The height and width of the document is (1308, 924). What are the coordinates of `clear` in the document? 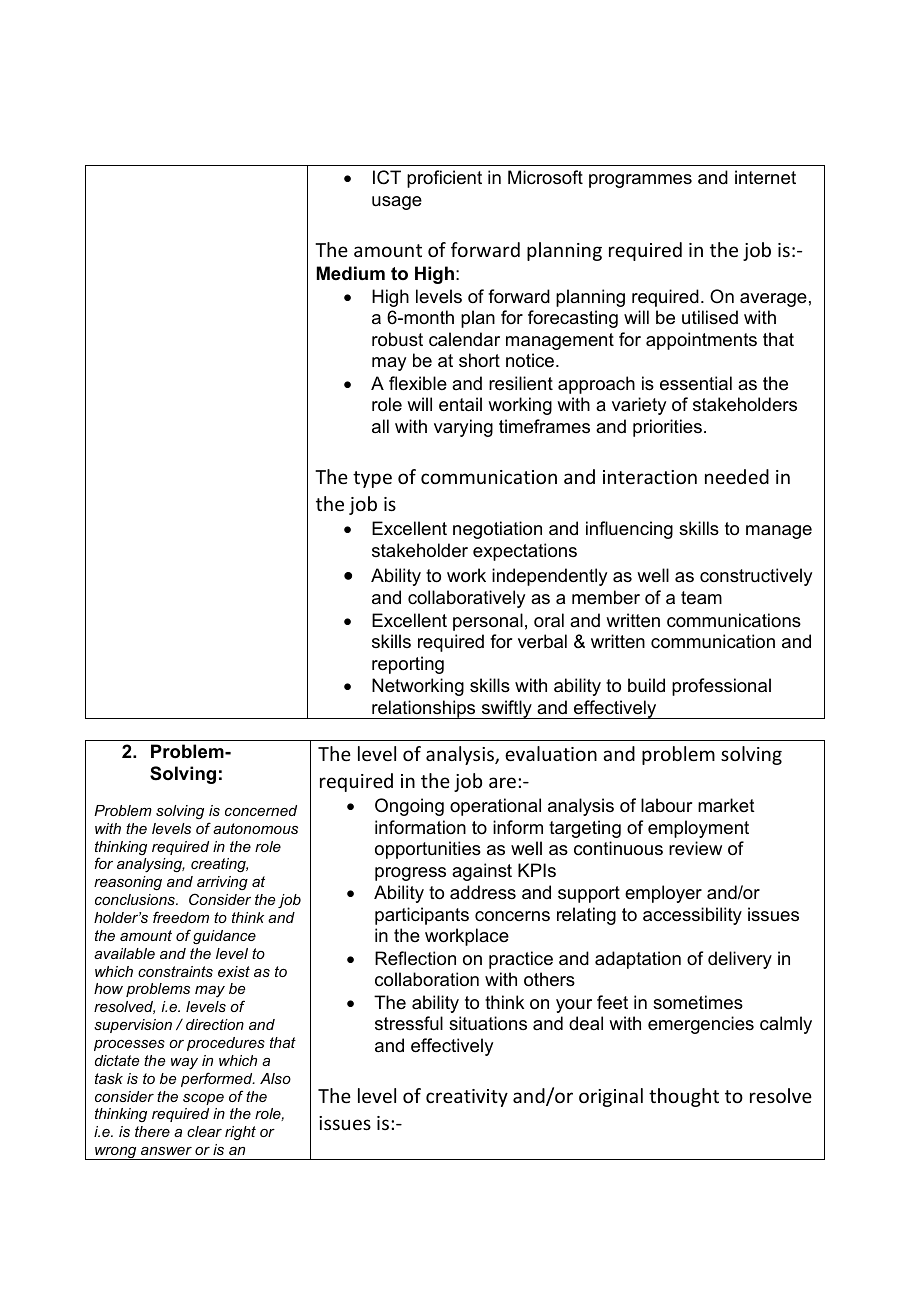 It's located at (204, 1131).
